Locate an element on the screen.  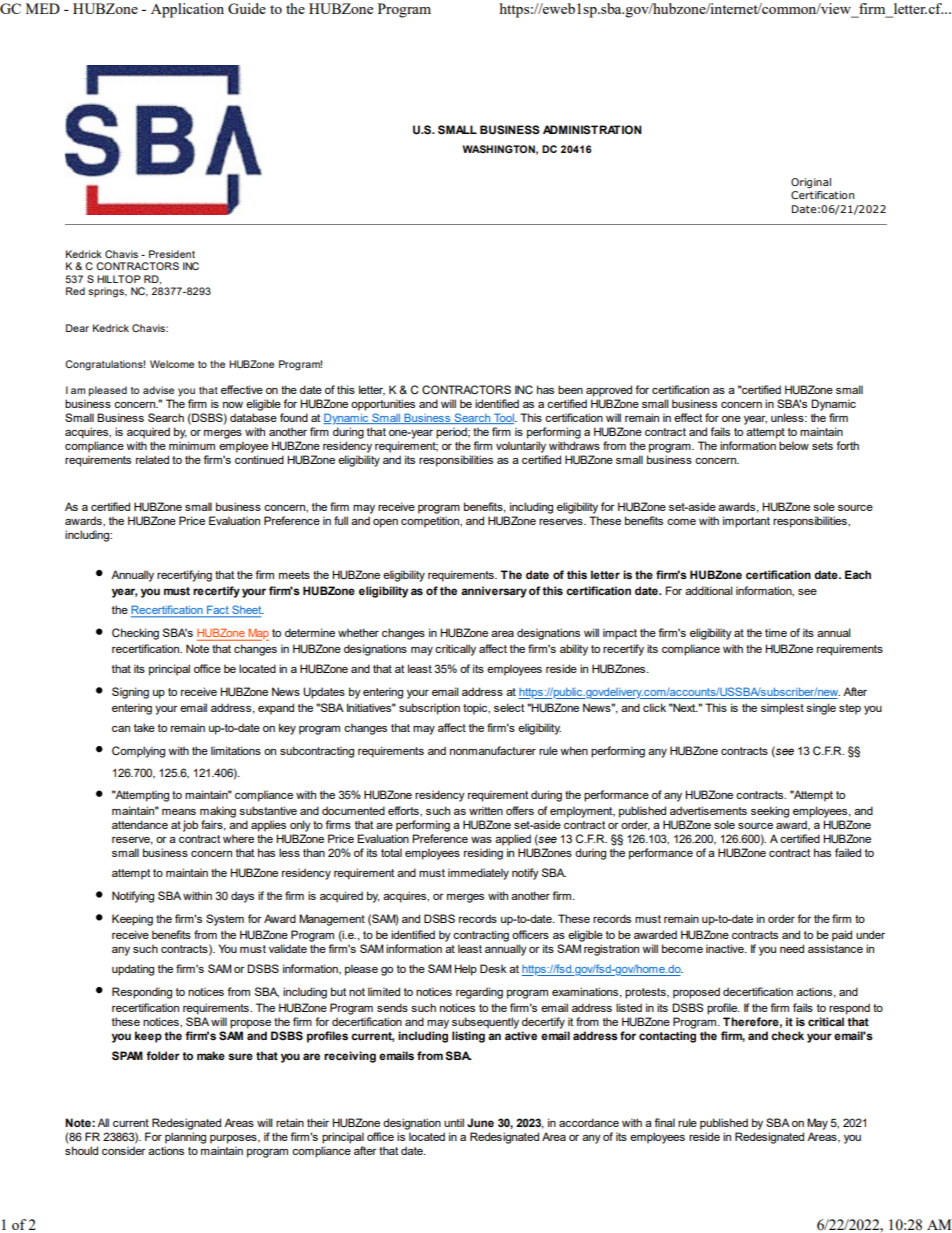
ADMINISTRATION is located at coordinates (592, 129).
